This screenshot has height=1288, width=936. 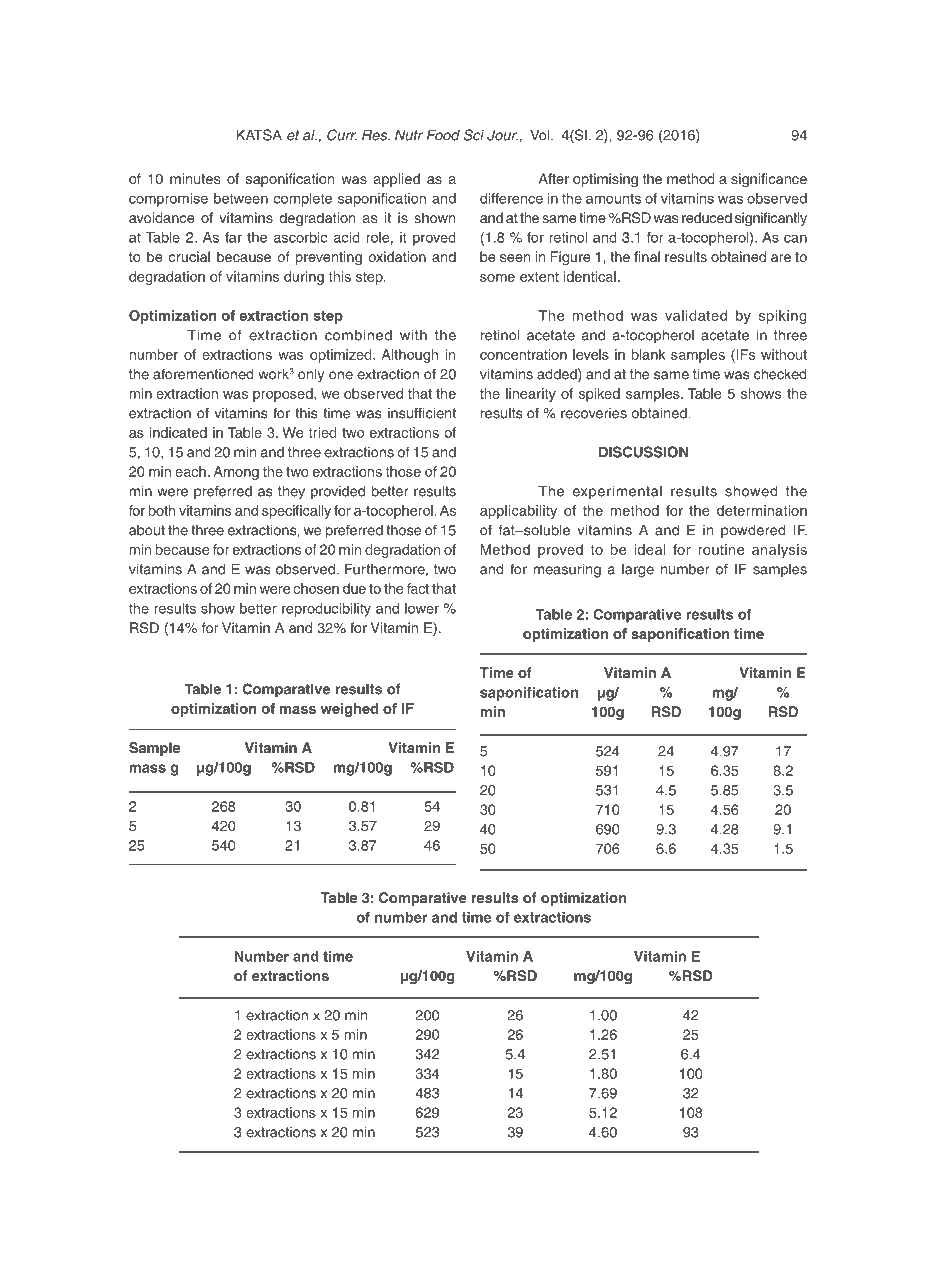 I want to click on significance, so click(x=769, y=180).
